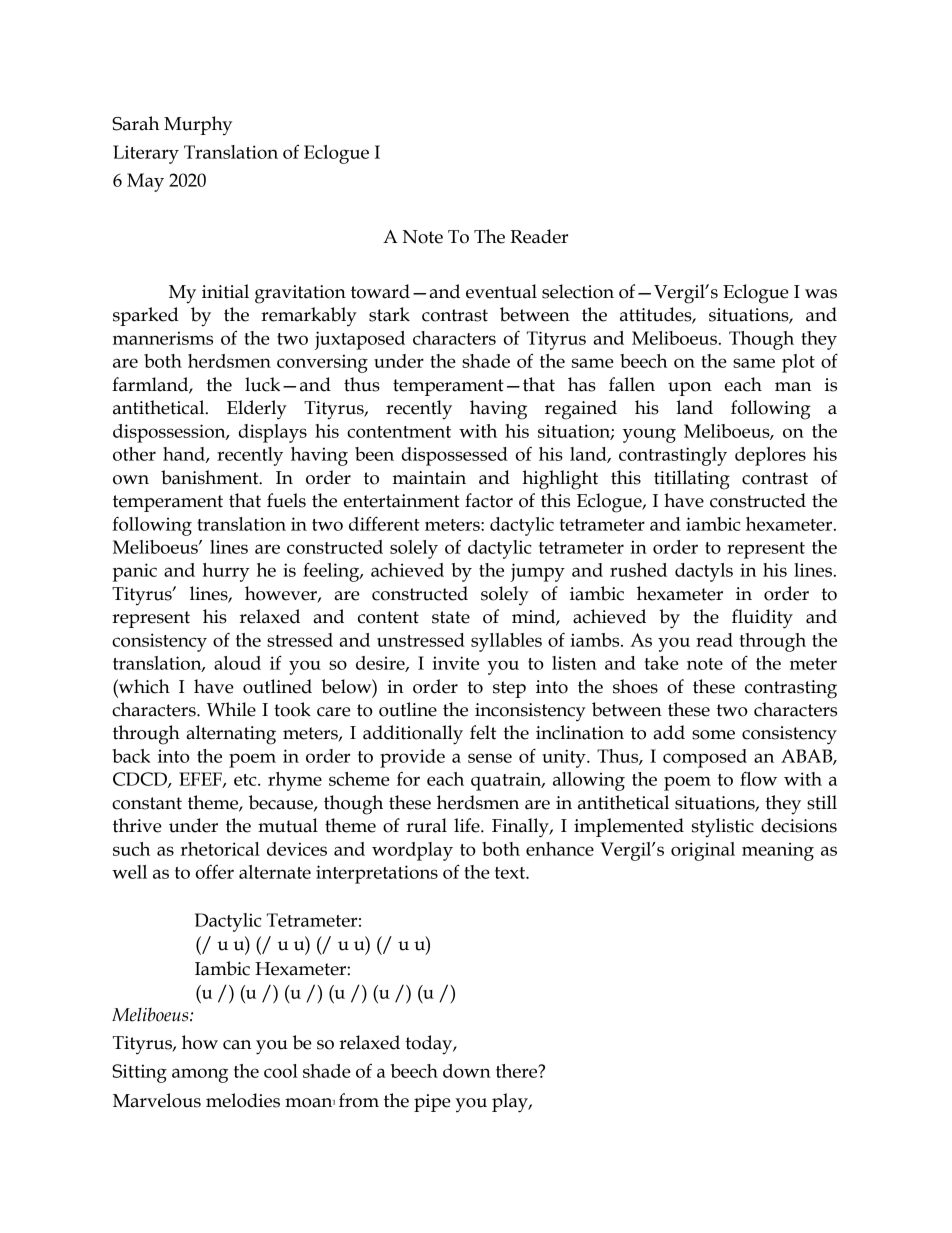 The height and width of the page is (1233, 952). I want to click on rhetorical, so click(220, 849).
